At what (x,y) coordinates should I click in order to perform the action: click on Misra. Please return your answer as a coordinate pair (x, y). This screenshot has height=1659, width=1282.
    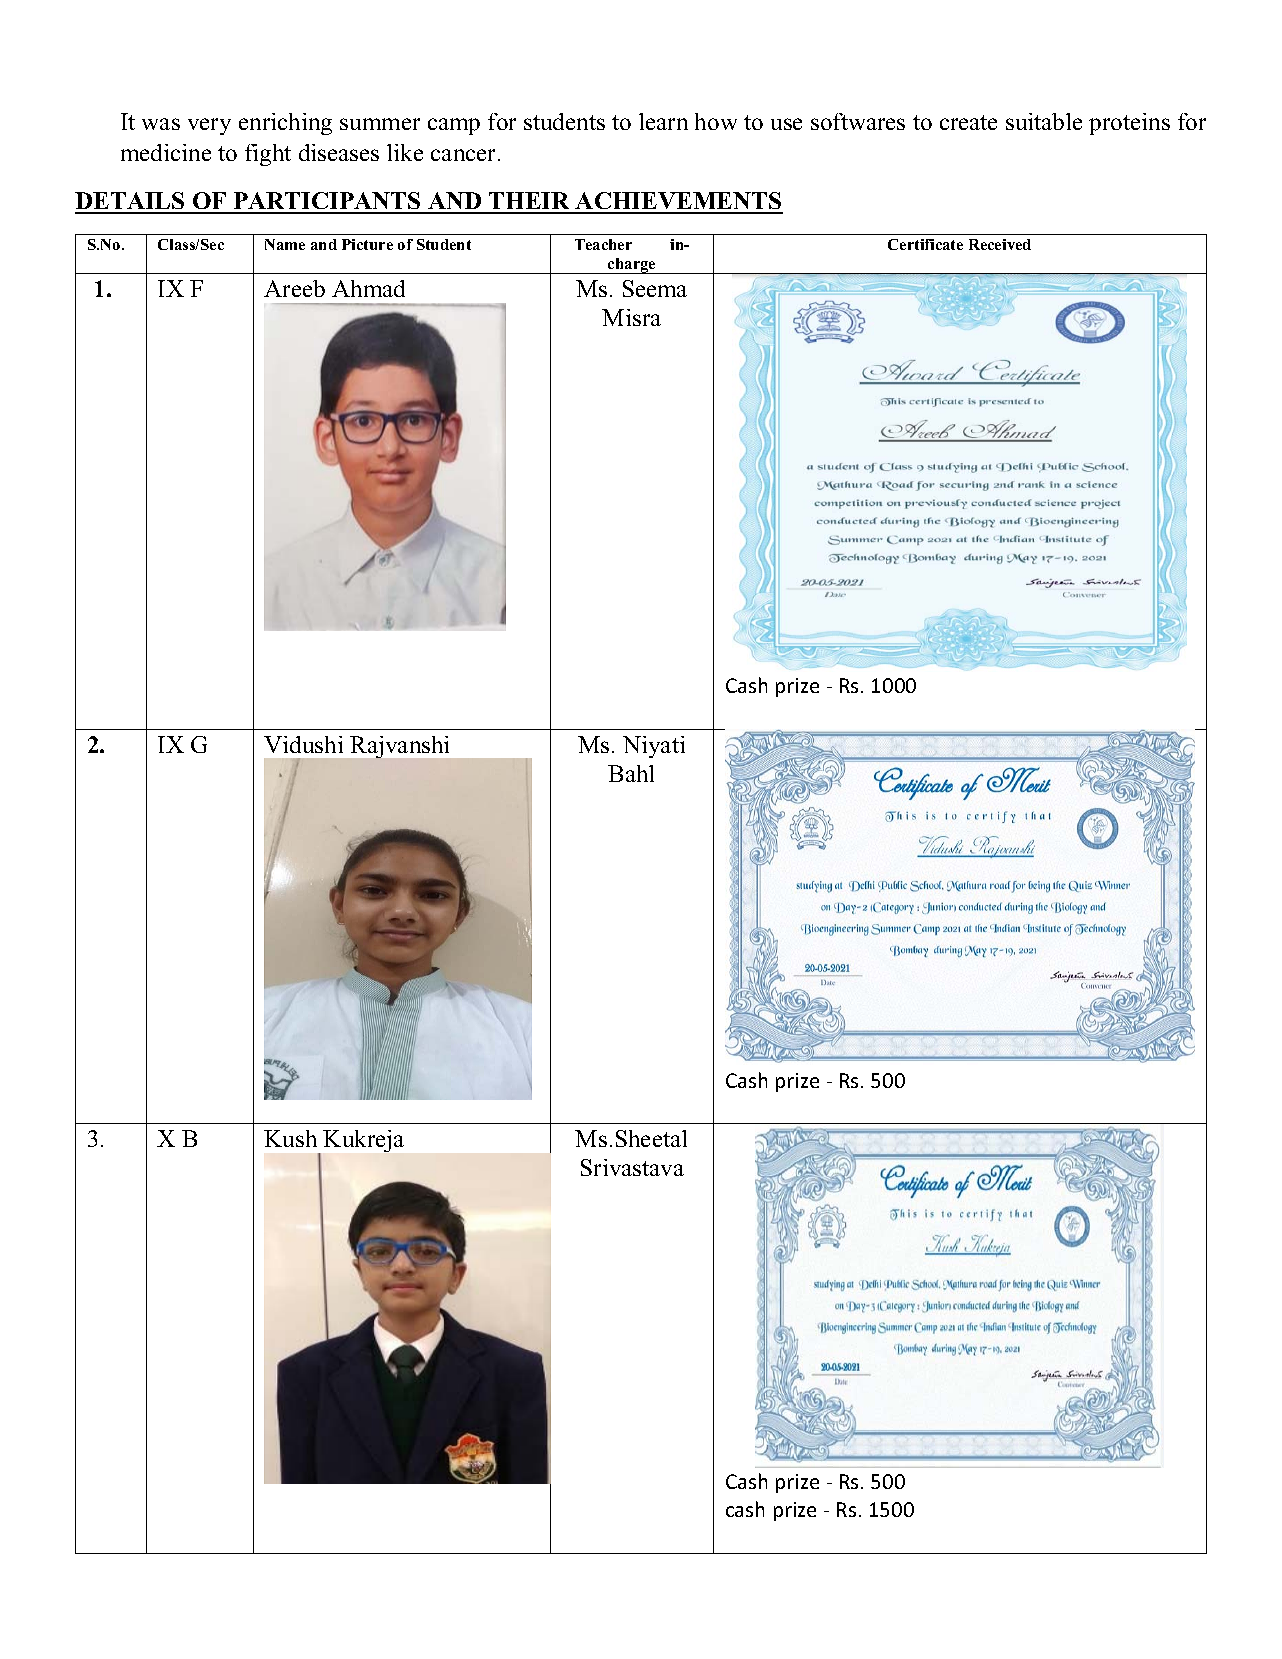
    Looking at the image, I should click on (631, 317).
